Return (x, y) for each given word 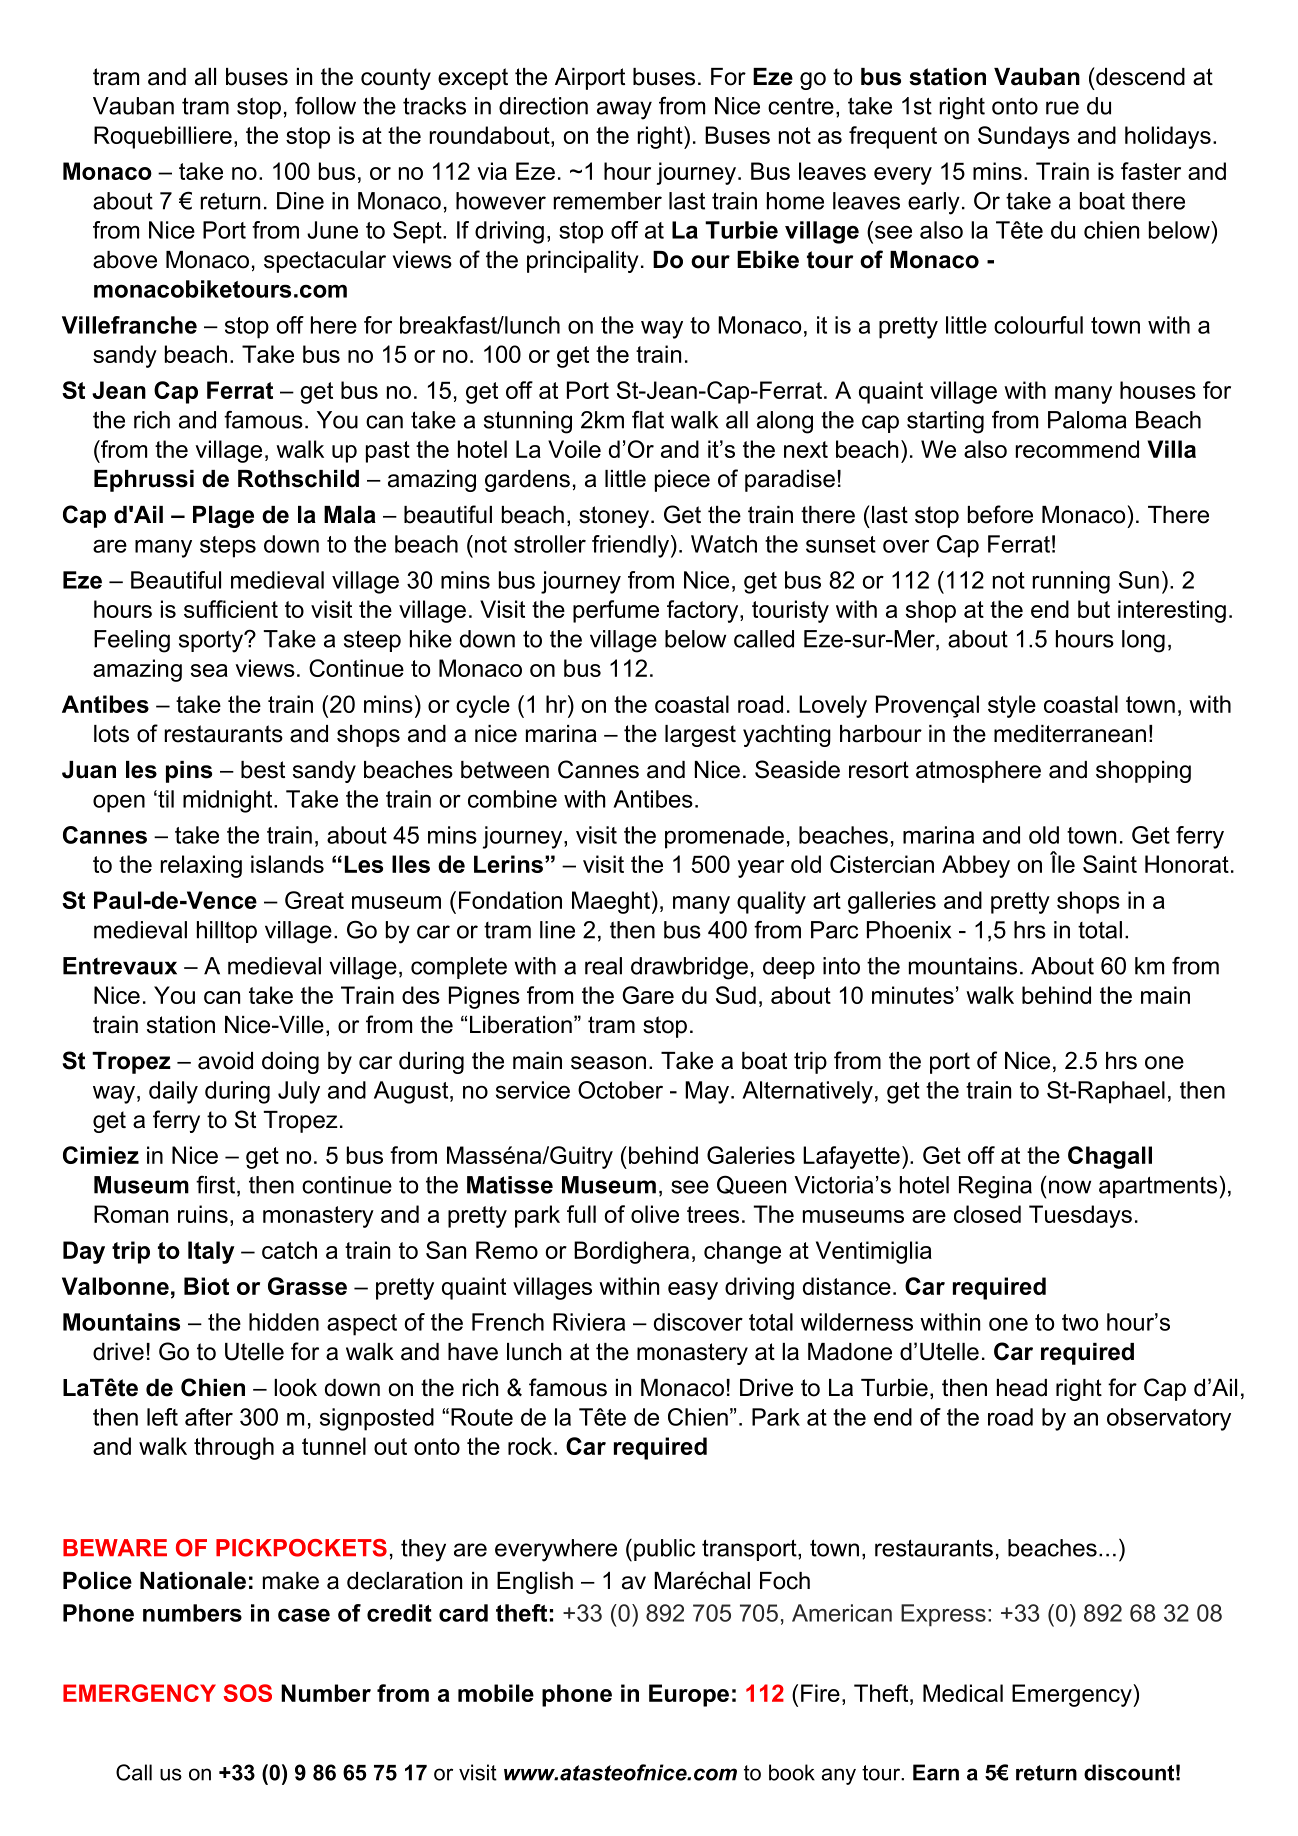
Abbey (976, 866)
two (1080, 1322)
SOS (248, 1693)
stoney (615, 517)
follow (325, 106)
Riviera (589, 1322)
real (603, 966)
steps (228, 547)
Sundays (1024, 137)
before (1000, 514)
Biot (206, 1286)
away (624, 110)
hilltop (227, 932)
